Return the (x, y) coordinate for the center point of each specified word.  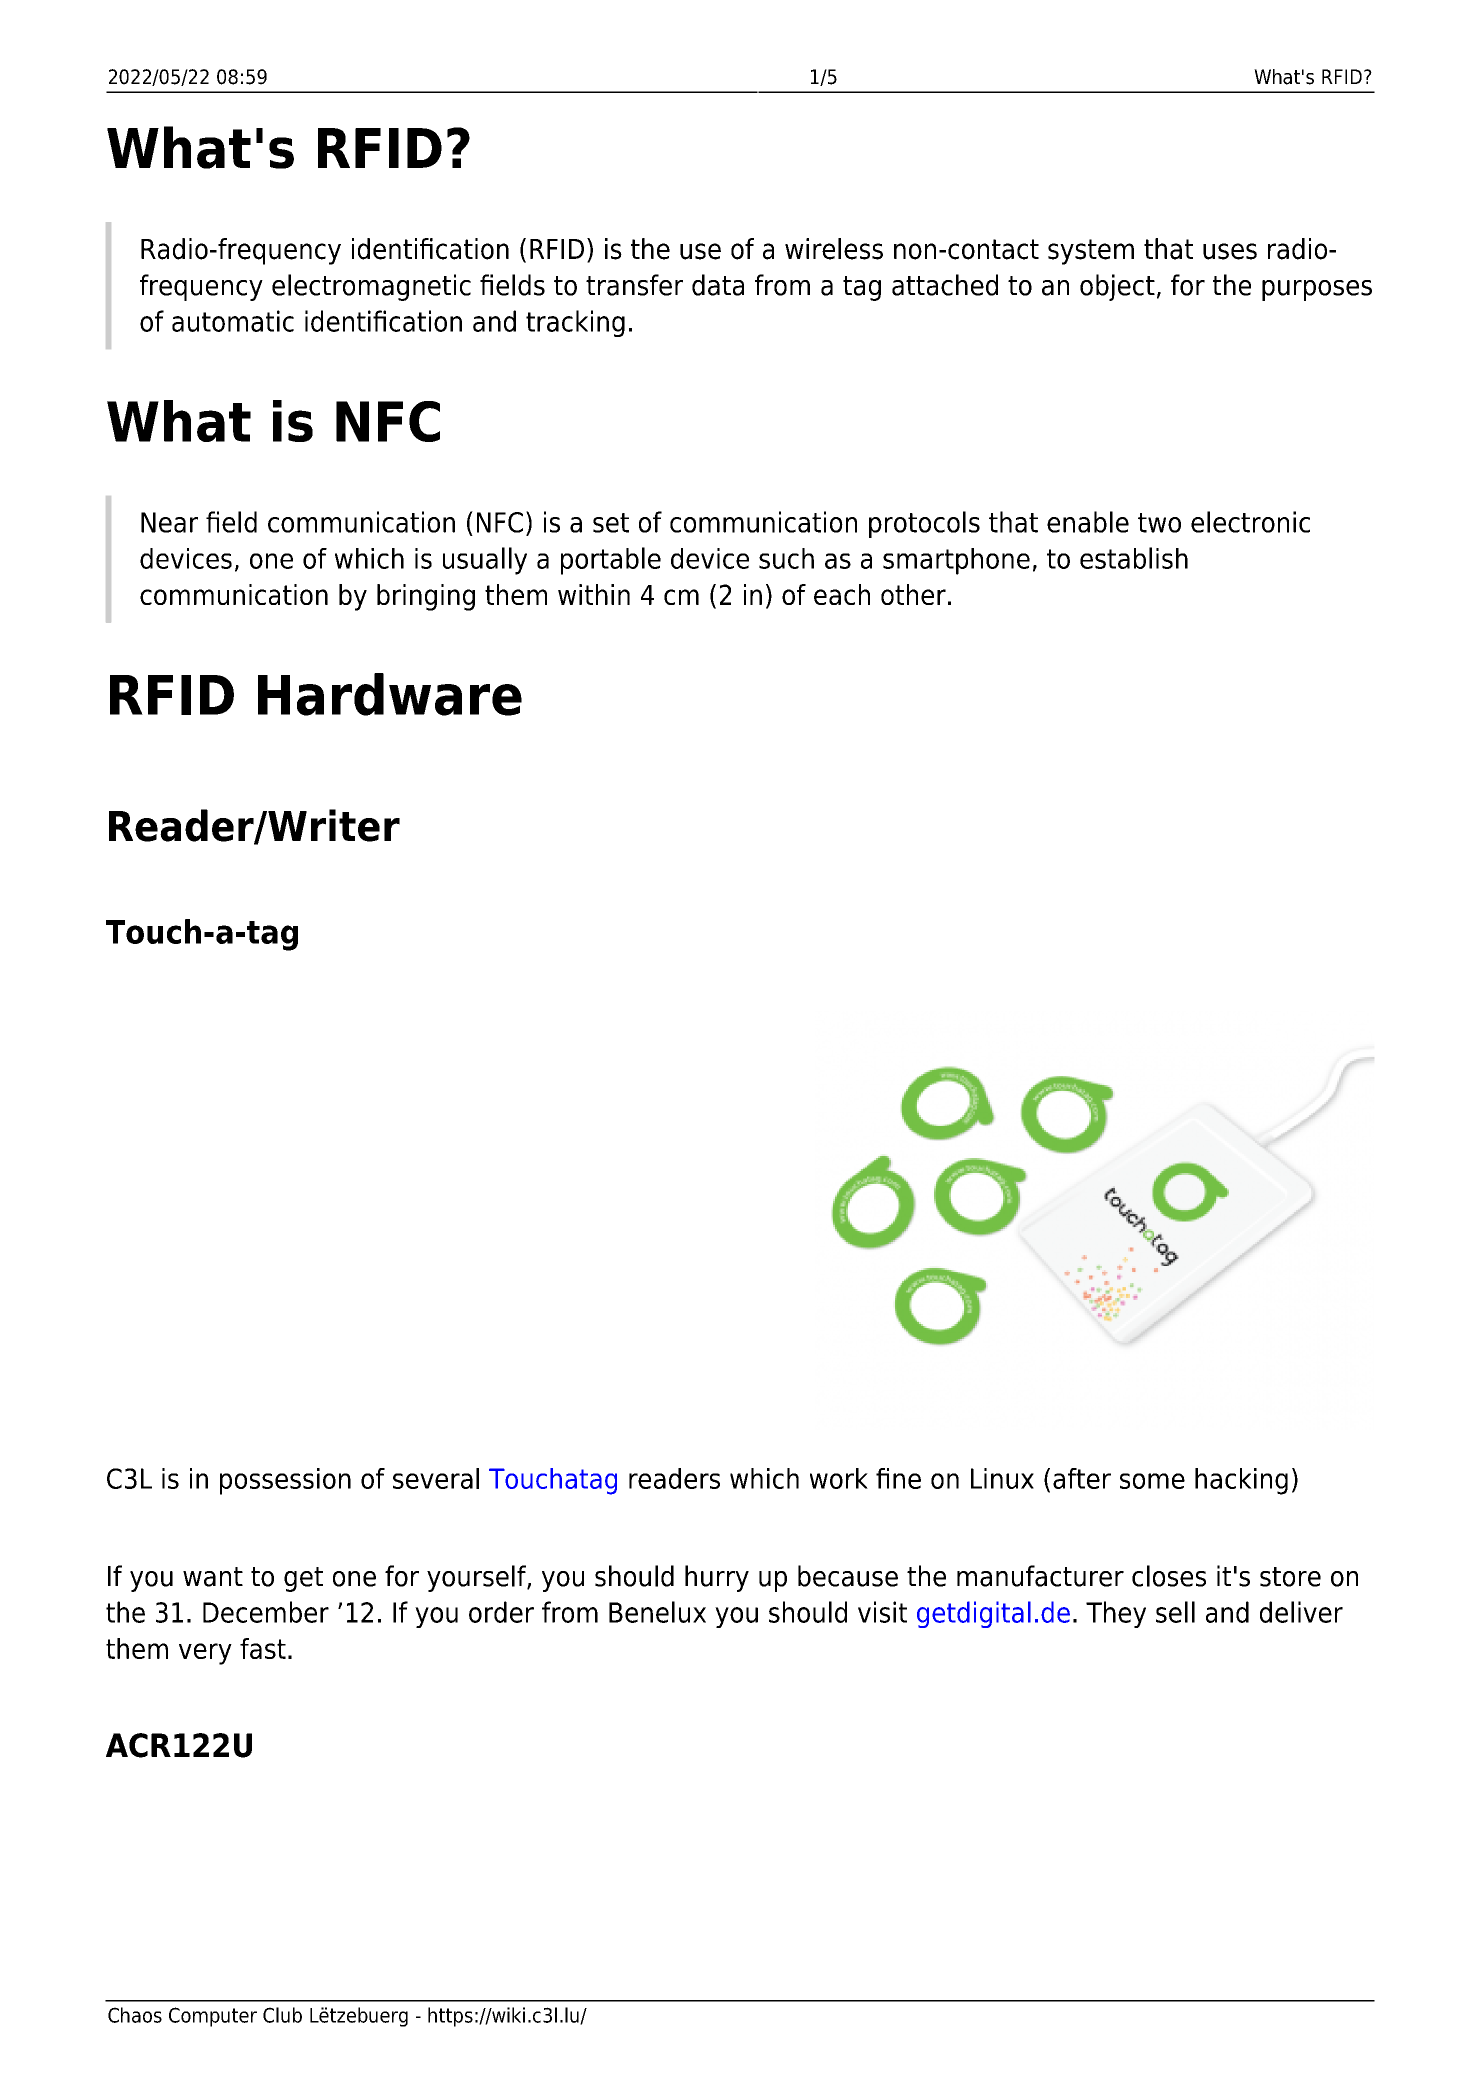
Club (282, 2015)
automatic (233, 321)
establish (1134, 558)
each (842, 594)
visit (882, 1612)
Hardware (390, 694)
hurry (717, 1578)
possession (285, 1481)
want (213, 1577)
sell (1175, 1612)
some (1152, 1481)
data (718, 285)
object (1117, 287)
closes (1169, 1576)
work (839, 1478)
